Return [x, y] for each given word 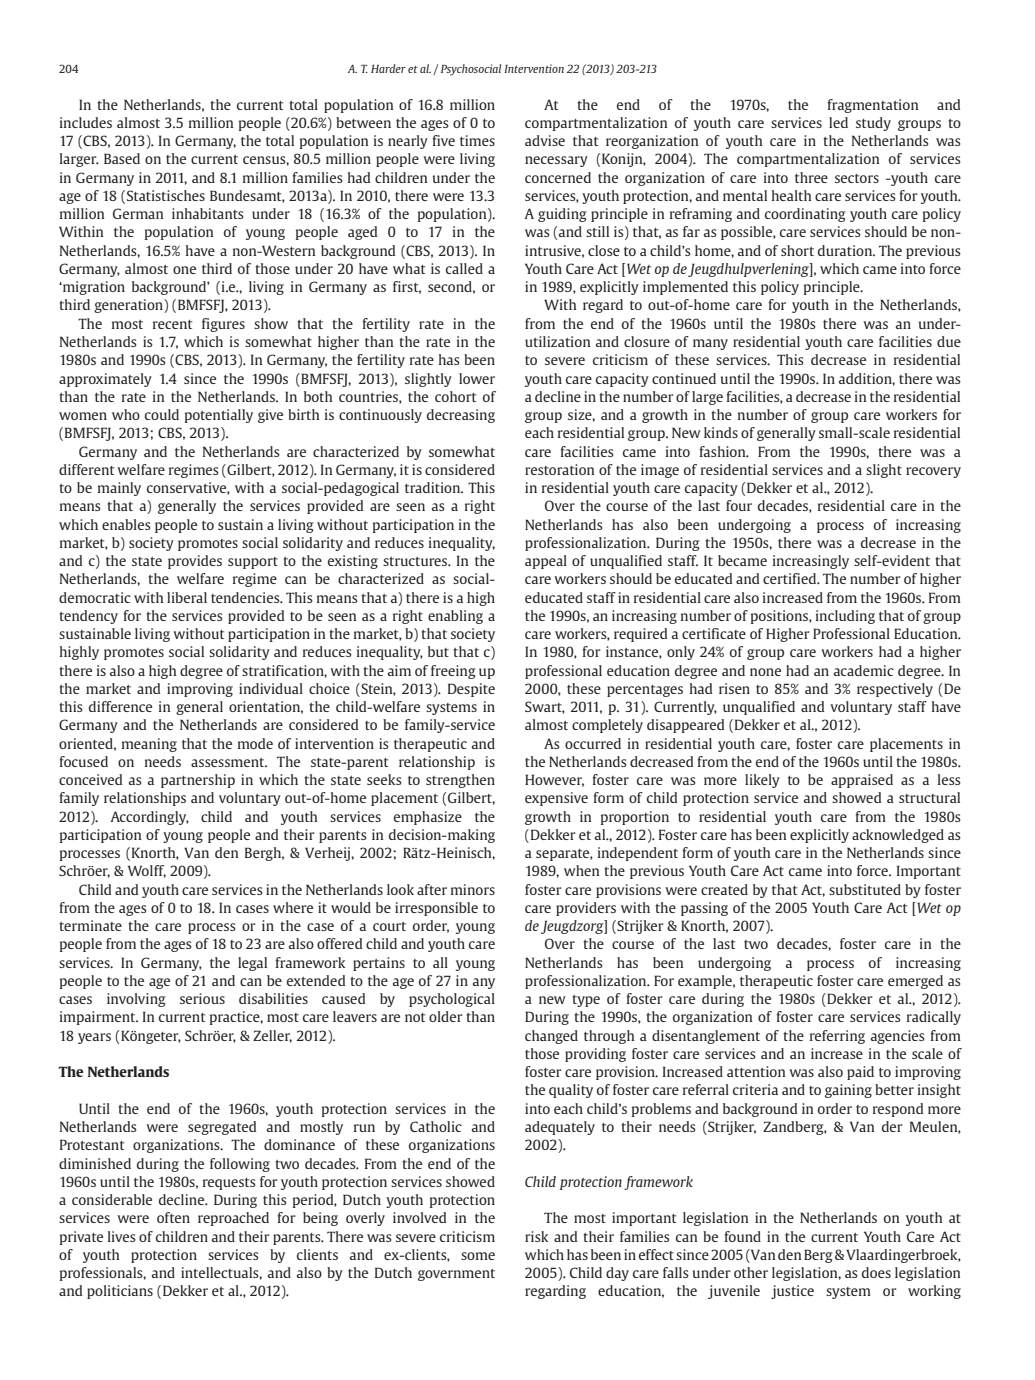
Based [122, 158]
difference [120, 706]
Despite [471, 690]
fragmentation [873, 106]
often [173, 1217]
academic [864, 670]
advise [545, 140]
